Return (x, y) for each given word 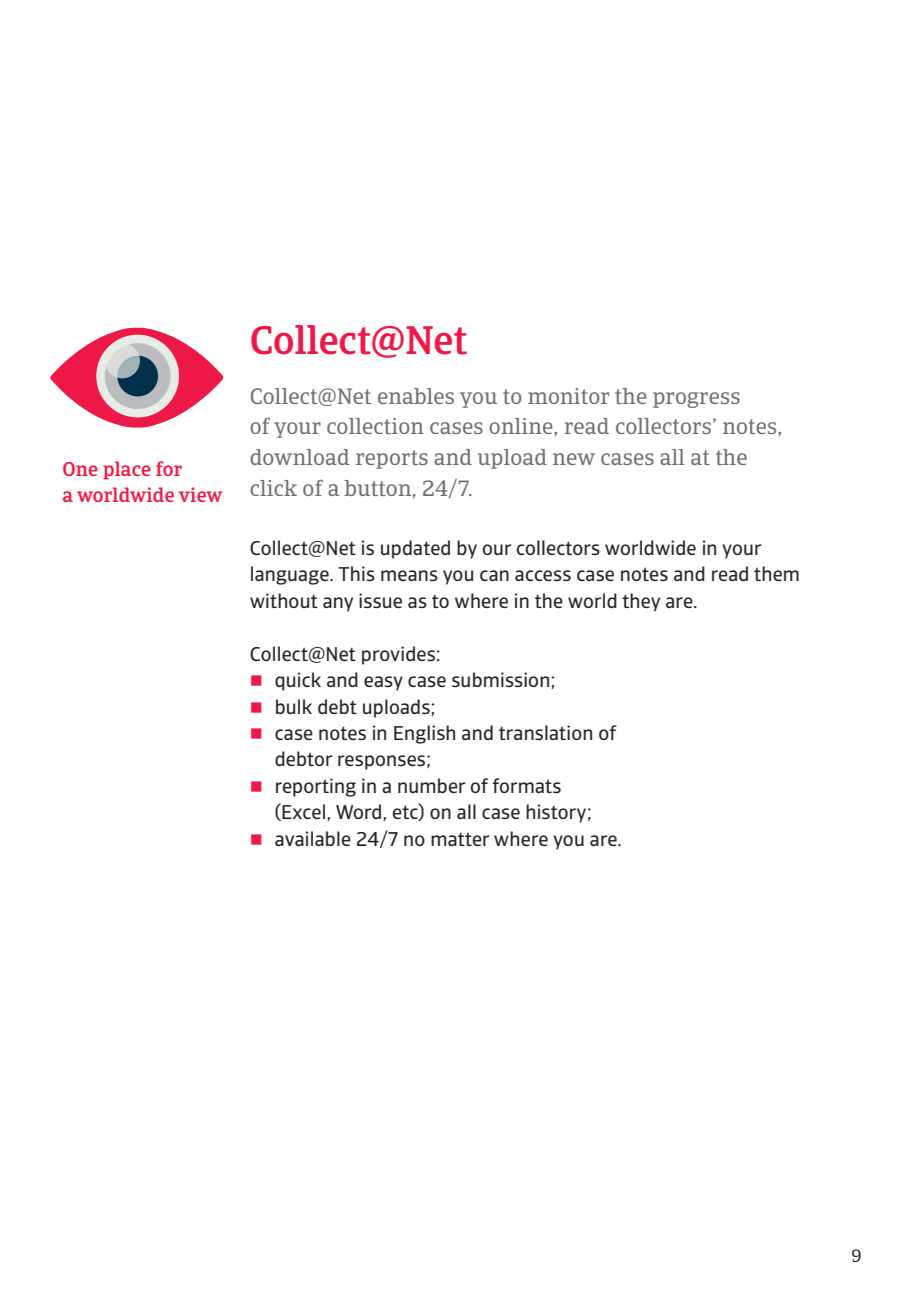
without (284, 600)
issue (380, 600)
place (127, 470)
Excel (302, 812)
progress (696, 400)
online (522, 426)
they (641, 602)
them (776, 573)
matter (460, 839)
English (424, 734)
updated (415, 549)
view (200, 494)
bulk (294, 706)
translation (545, 732)
